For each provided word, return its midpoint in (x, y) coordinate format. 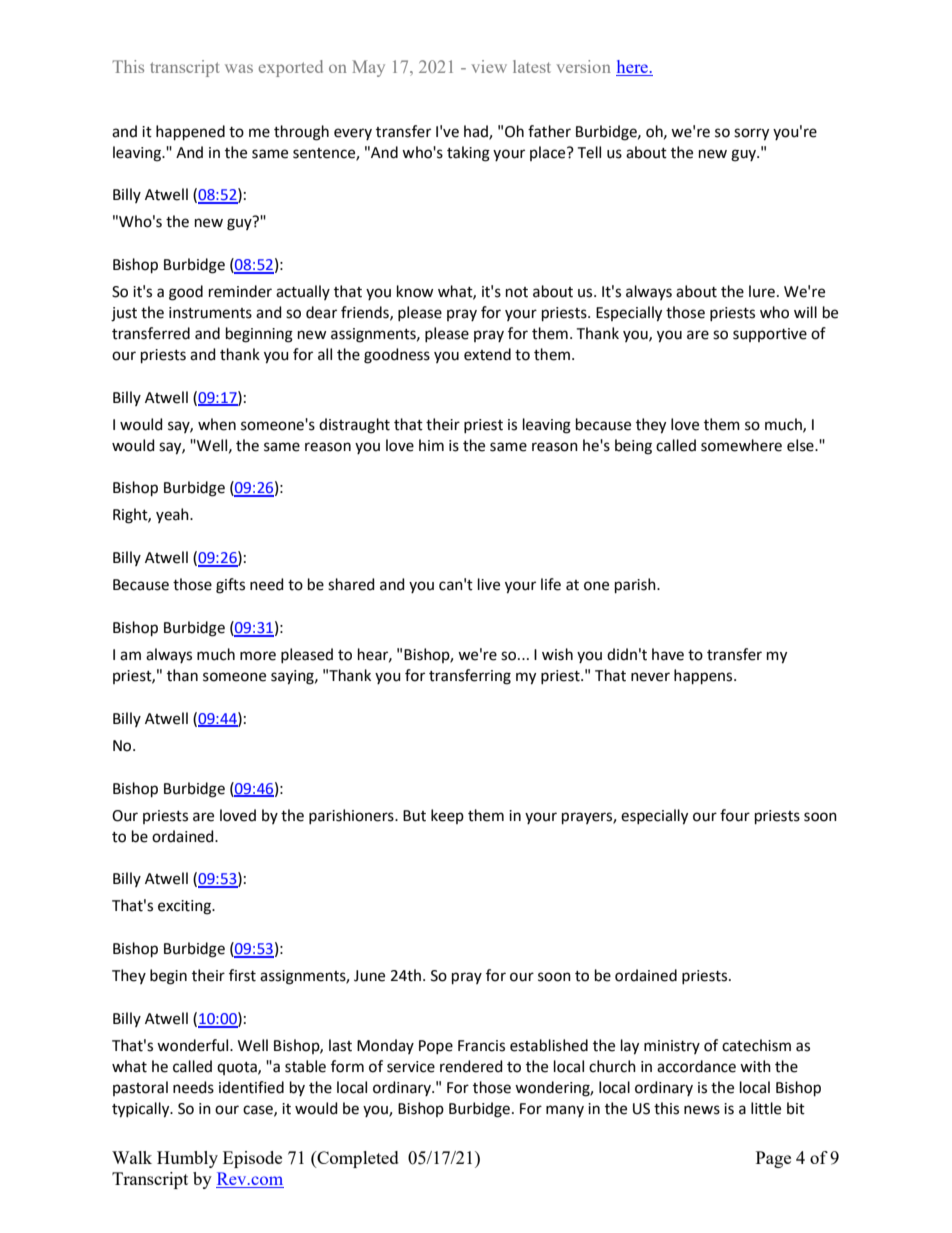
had (477, 132)
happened (190, 132)
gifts (230, 586)
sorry (751, 134)
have (668, 654)
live (489, 584)
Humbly (187, 1159)
